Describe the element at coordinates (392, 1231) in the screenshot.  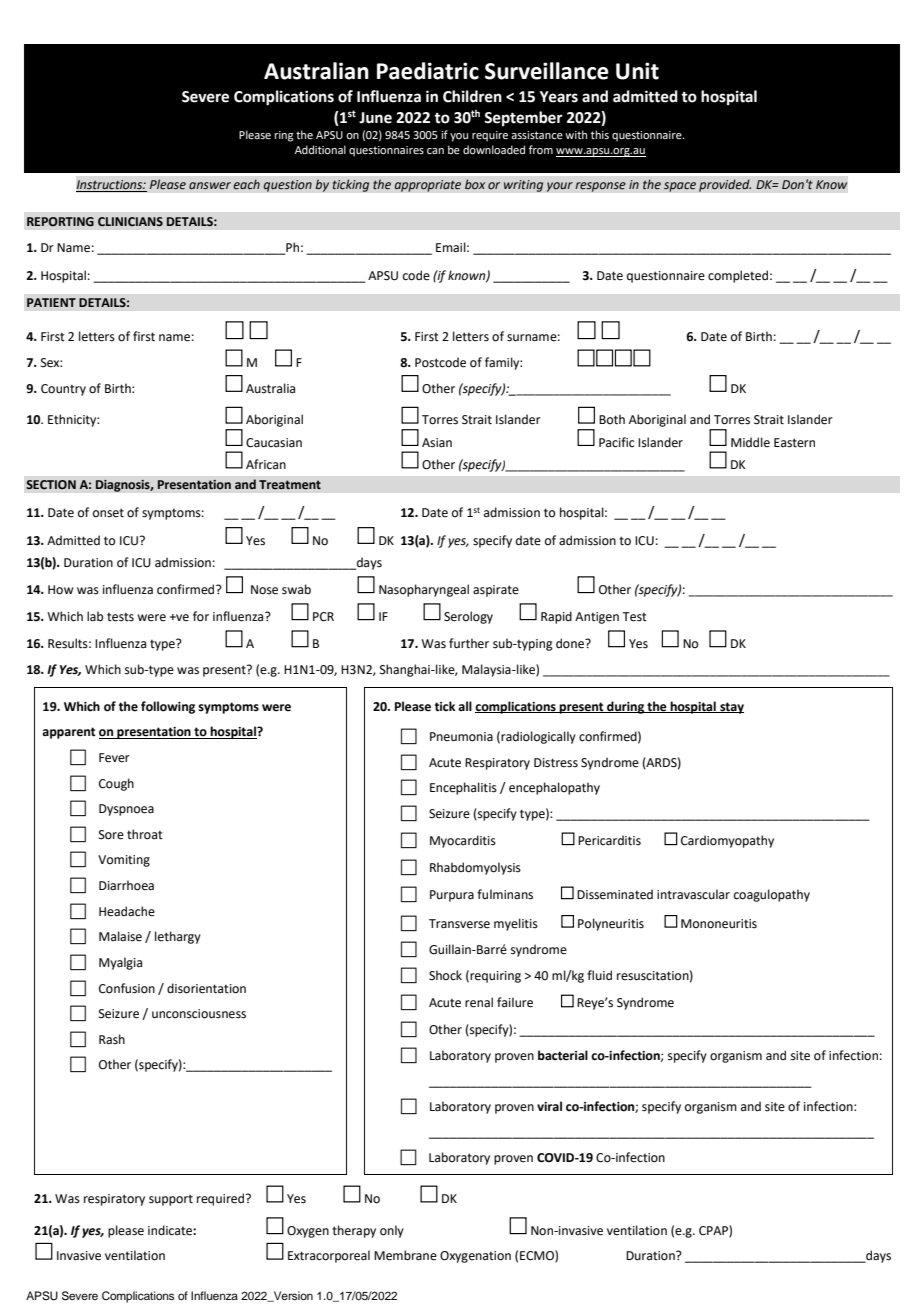
I see `only` at that location.
